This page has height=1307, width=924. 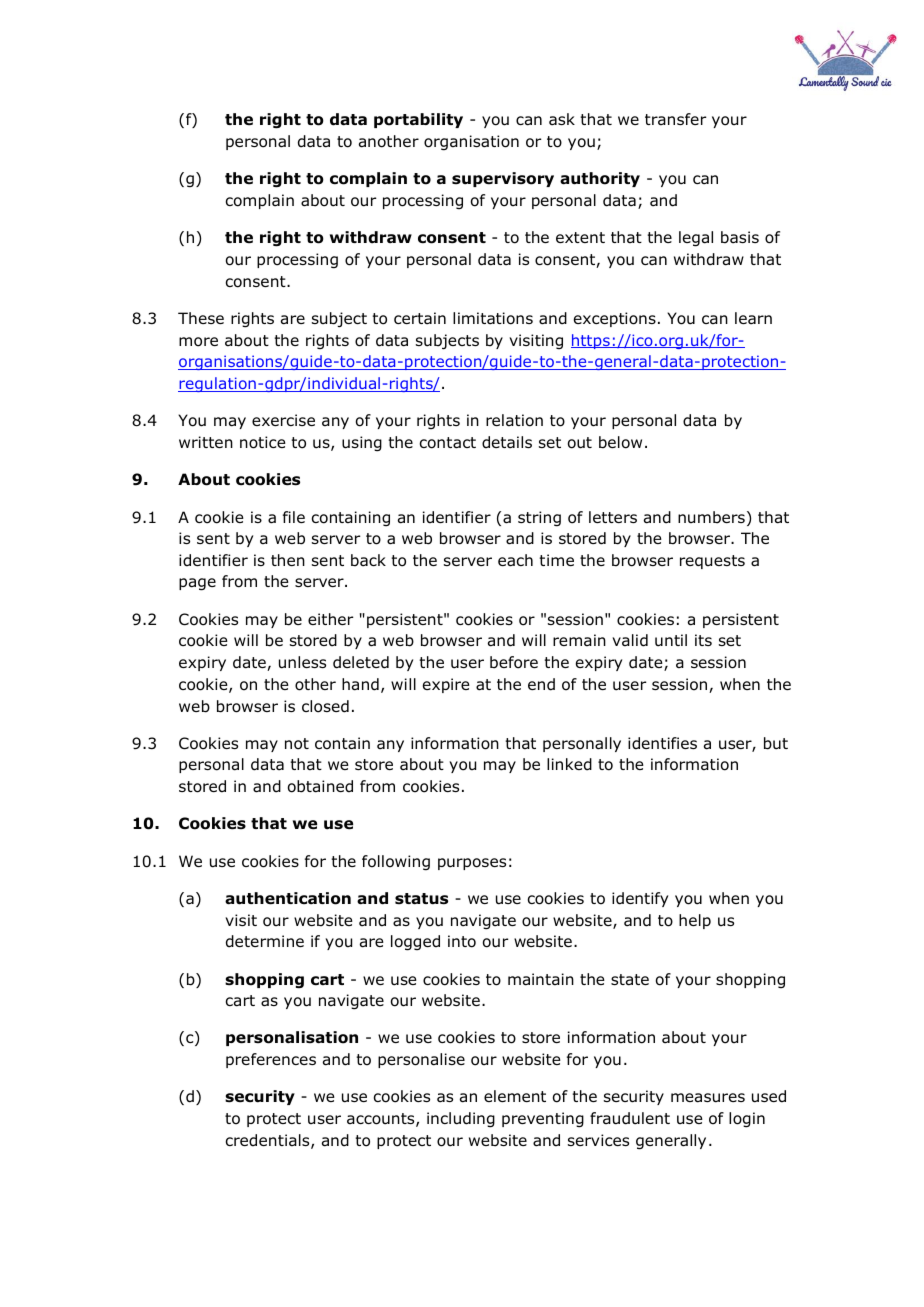 I want to click on identifies, so click(x=662, y=743).
